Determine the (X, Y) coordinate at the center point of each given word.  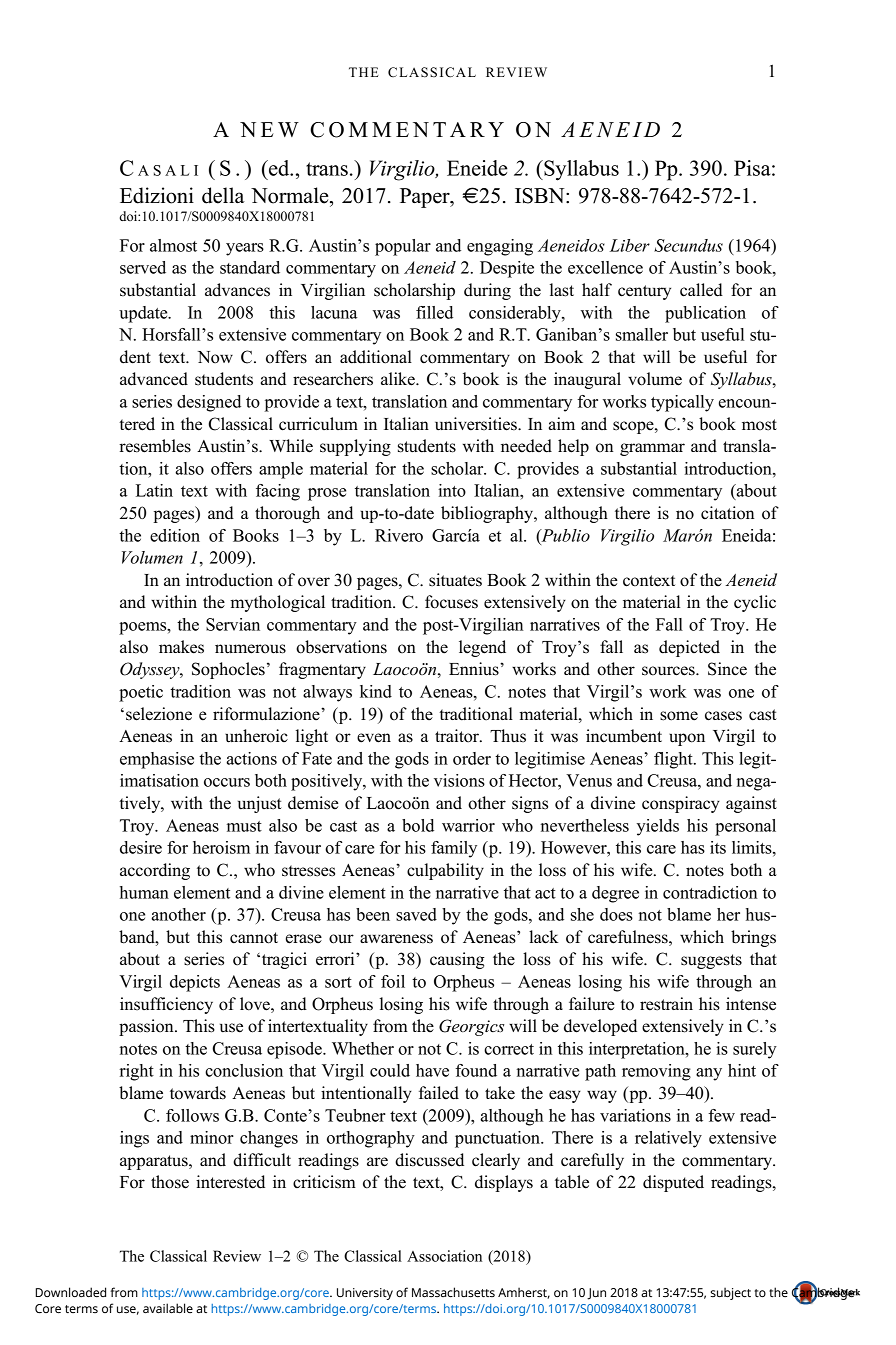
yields (658, 827)
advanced (154, 379)
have (432, 1070)
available (168, 1308)
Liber (630, 245)
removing (656, 1072)
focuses (451, 602)
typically (682, 403)
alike (399, 379)
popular (403, 247)
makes (181, 647)
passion (147, 1027)
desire (141, 847)
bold (418, 825)
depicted (689, 648)
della (223, 195)
